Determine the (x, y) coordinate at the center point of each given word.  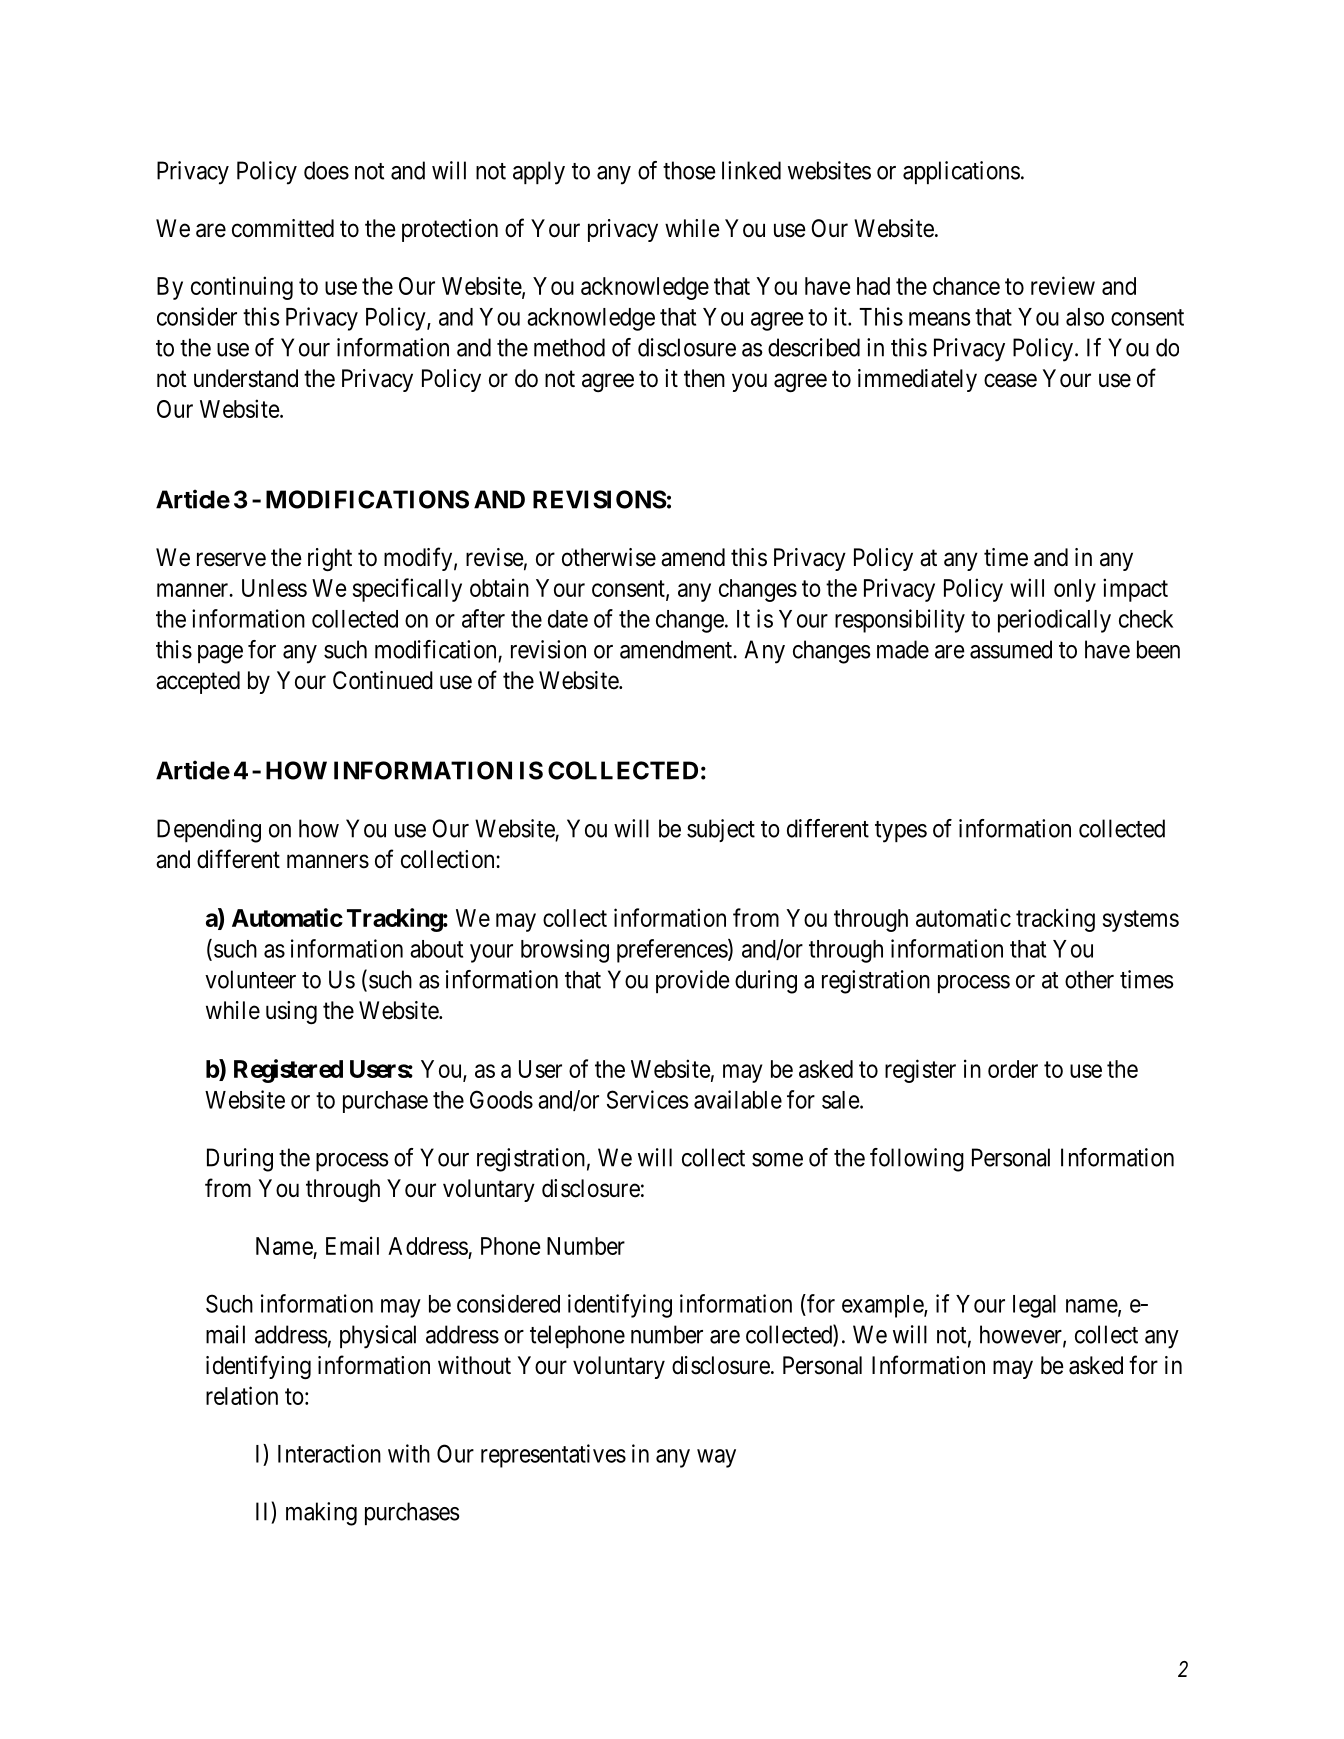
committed (283, 228)
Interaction (329, 1453)
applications (961, 172)
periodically (1054, 621)
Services (648, 1099)
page (220, 654)
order (1013, 1069)
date (568, 619)
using (291, 1012)
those (689, 170)
